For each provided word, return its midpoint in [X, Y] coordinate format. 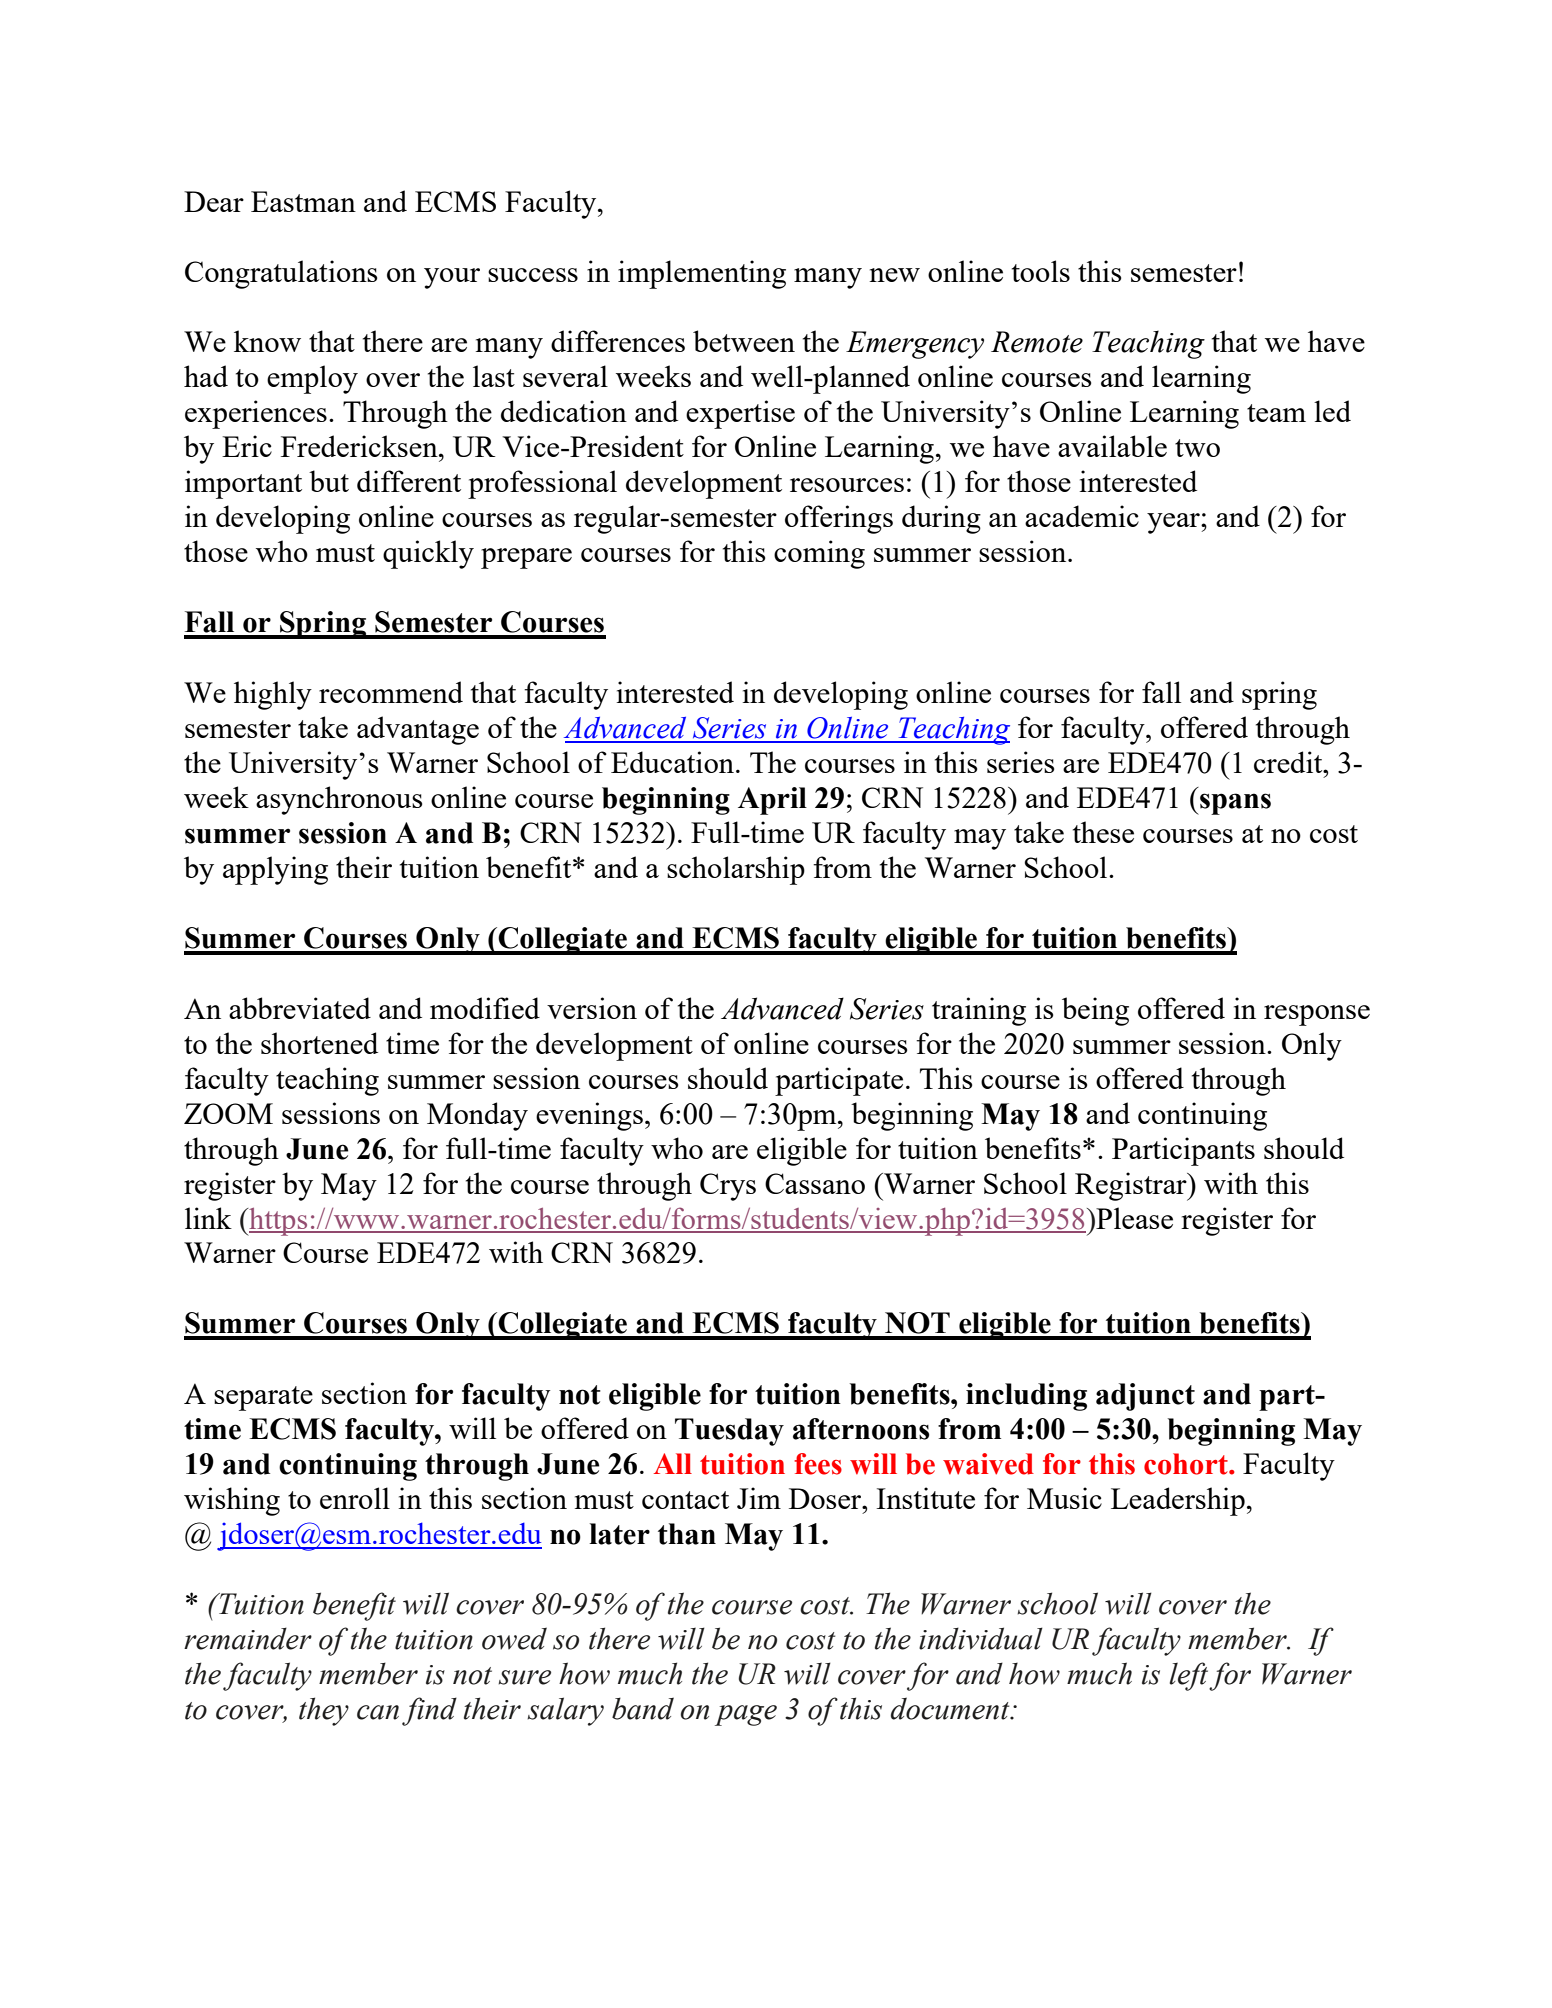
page [746, 1715]
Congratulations [281, 274]
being [1095, 1011]
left [1190, 1676]
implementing [702, 274]
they [324, 1711]
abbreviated [300, 1008]
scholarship [736, 870]
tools [1041, 271]
